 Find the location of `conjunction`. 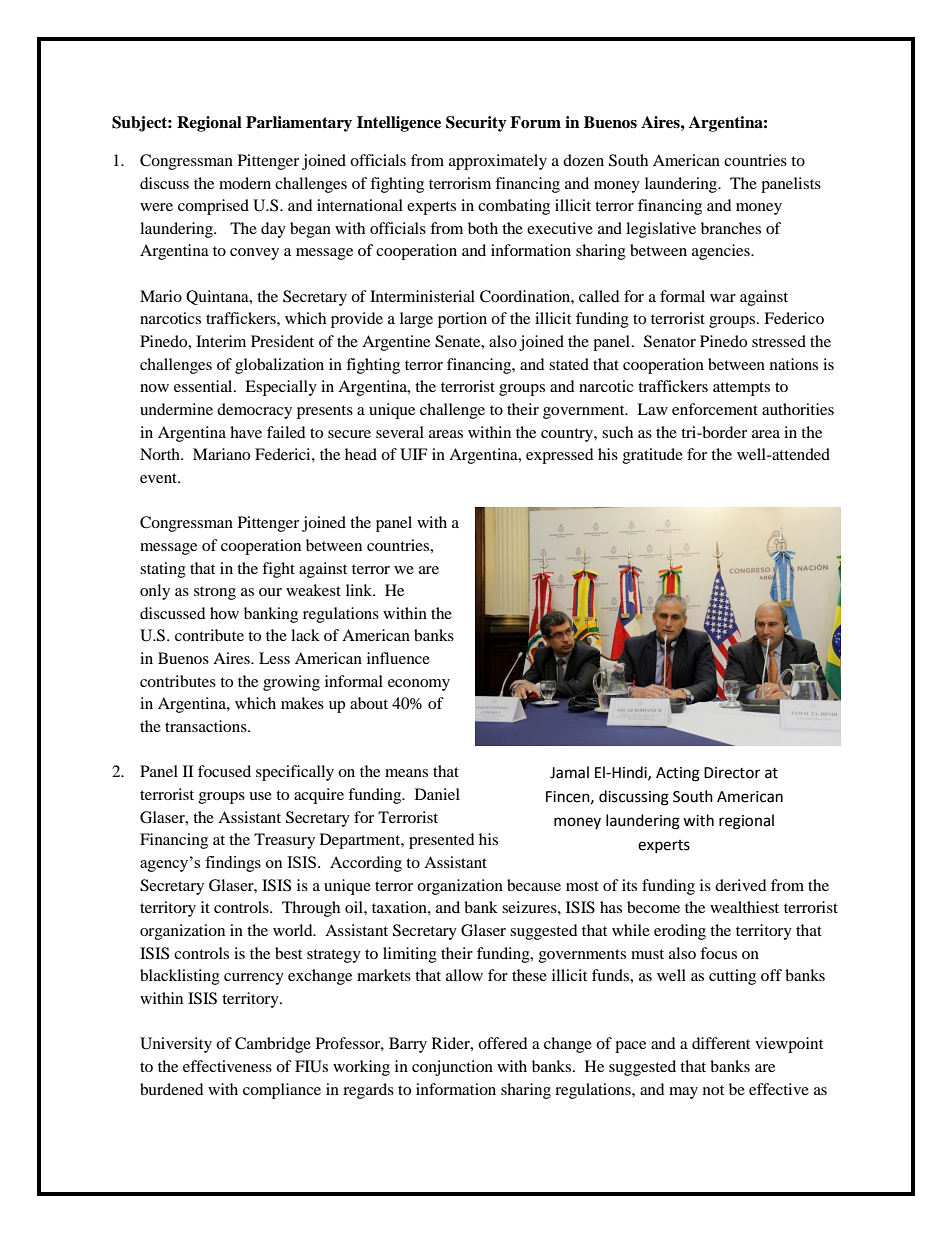

conjunction is located at coordinates (452, 1068).
